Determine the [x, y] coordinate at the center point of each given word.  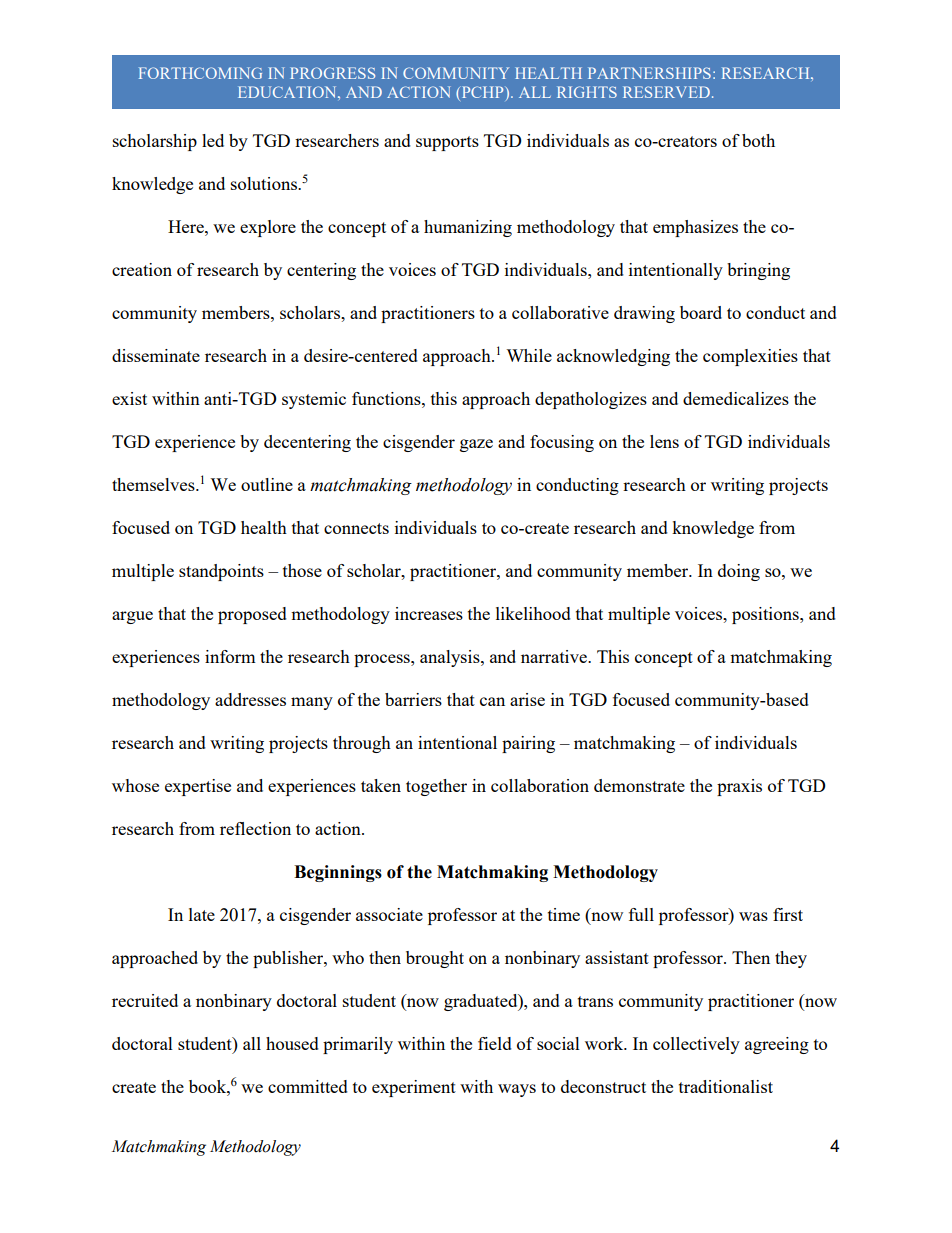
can [492, 701]
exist [129, 398]
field [495, 1043]
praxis [739, 787]
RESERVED [666, 92]
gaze [476, 445]
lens [664, 441]
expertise [198, 787]
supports [447, 143]
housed [292, 1043]
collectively [696, 1045]
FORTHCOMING [200, 73]
